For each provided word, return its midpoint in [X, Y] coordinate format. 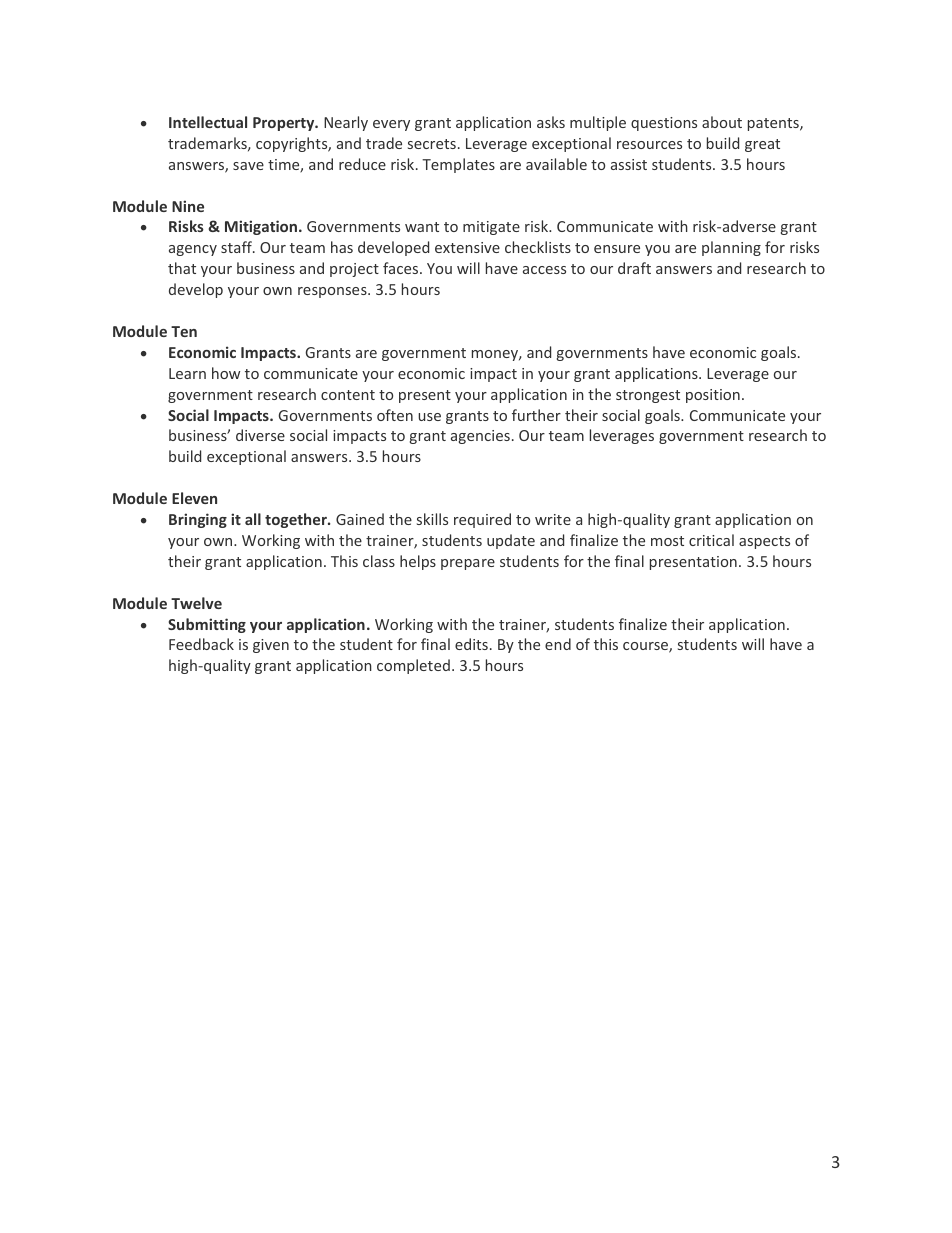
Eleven [194, 498]
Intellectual [208, 122]
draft [634, 268]
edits [471, 644]
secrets [432, 144]
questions [664, 124]
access [544, 270]
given [271, 646]
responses [333, 292]
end [558, 644]
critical [711, 540]
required [482, 520]
